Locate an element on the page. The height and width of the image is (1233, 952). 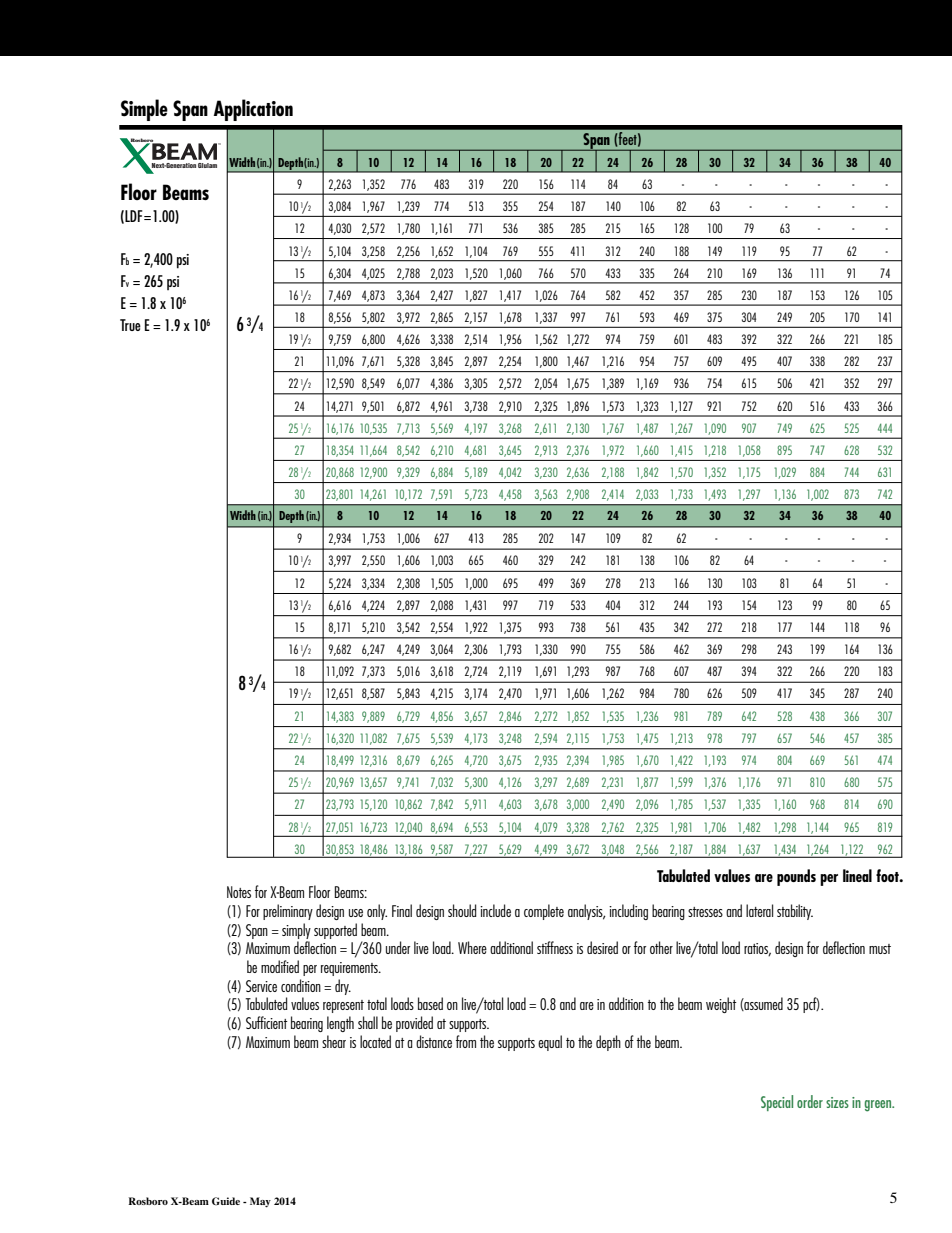
simply is located at coordinates (296, 931).
